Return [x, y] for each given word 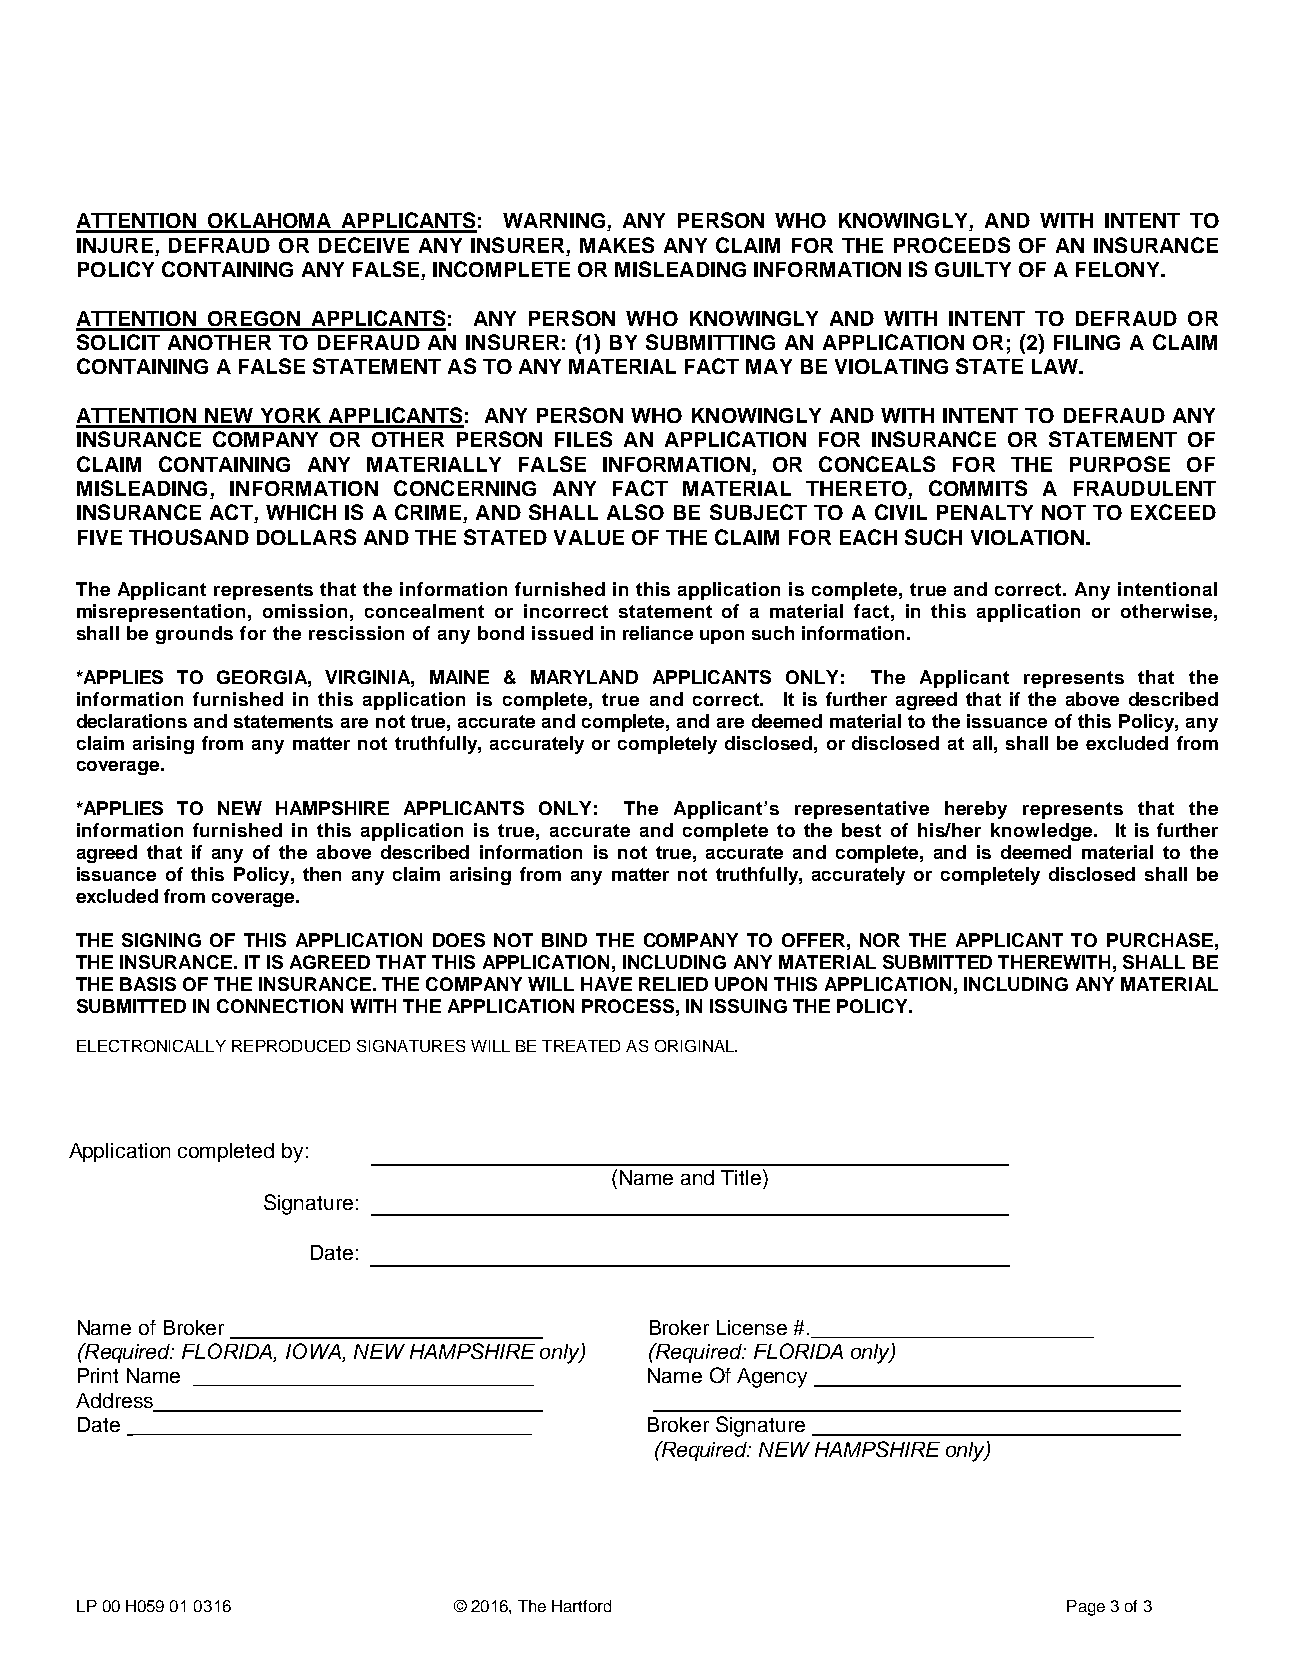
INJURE [115, 245]
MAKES [617, 245]
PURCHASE [1160, 940]
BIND [564, 940]
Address [115, 1402]
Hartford [581, 1606]
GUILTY [973, 269]
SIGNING [161, 940]
